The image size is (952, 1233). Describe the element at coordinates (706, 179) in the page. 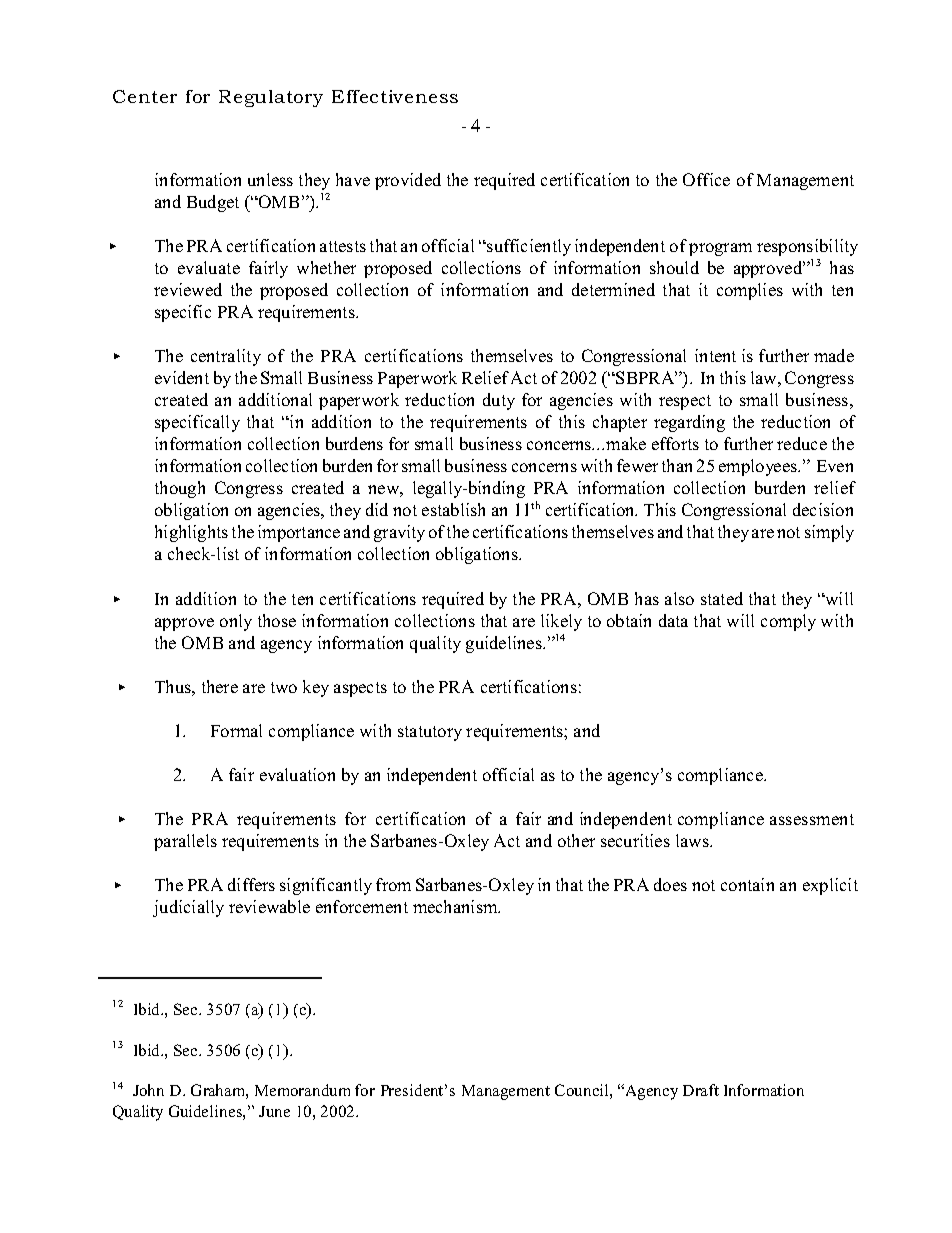

I see `Office` at that location.
